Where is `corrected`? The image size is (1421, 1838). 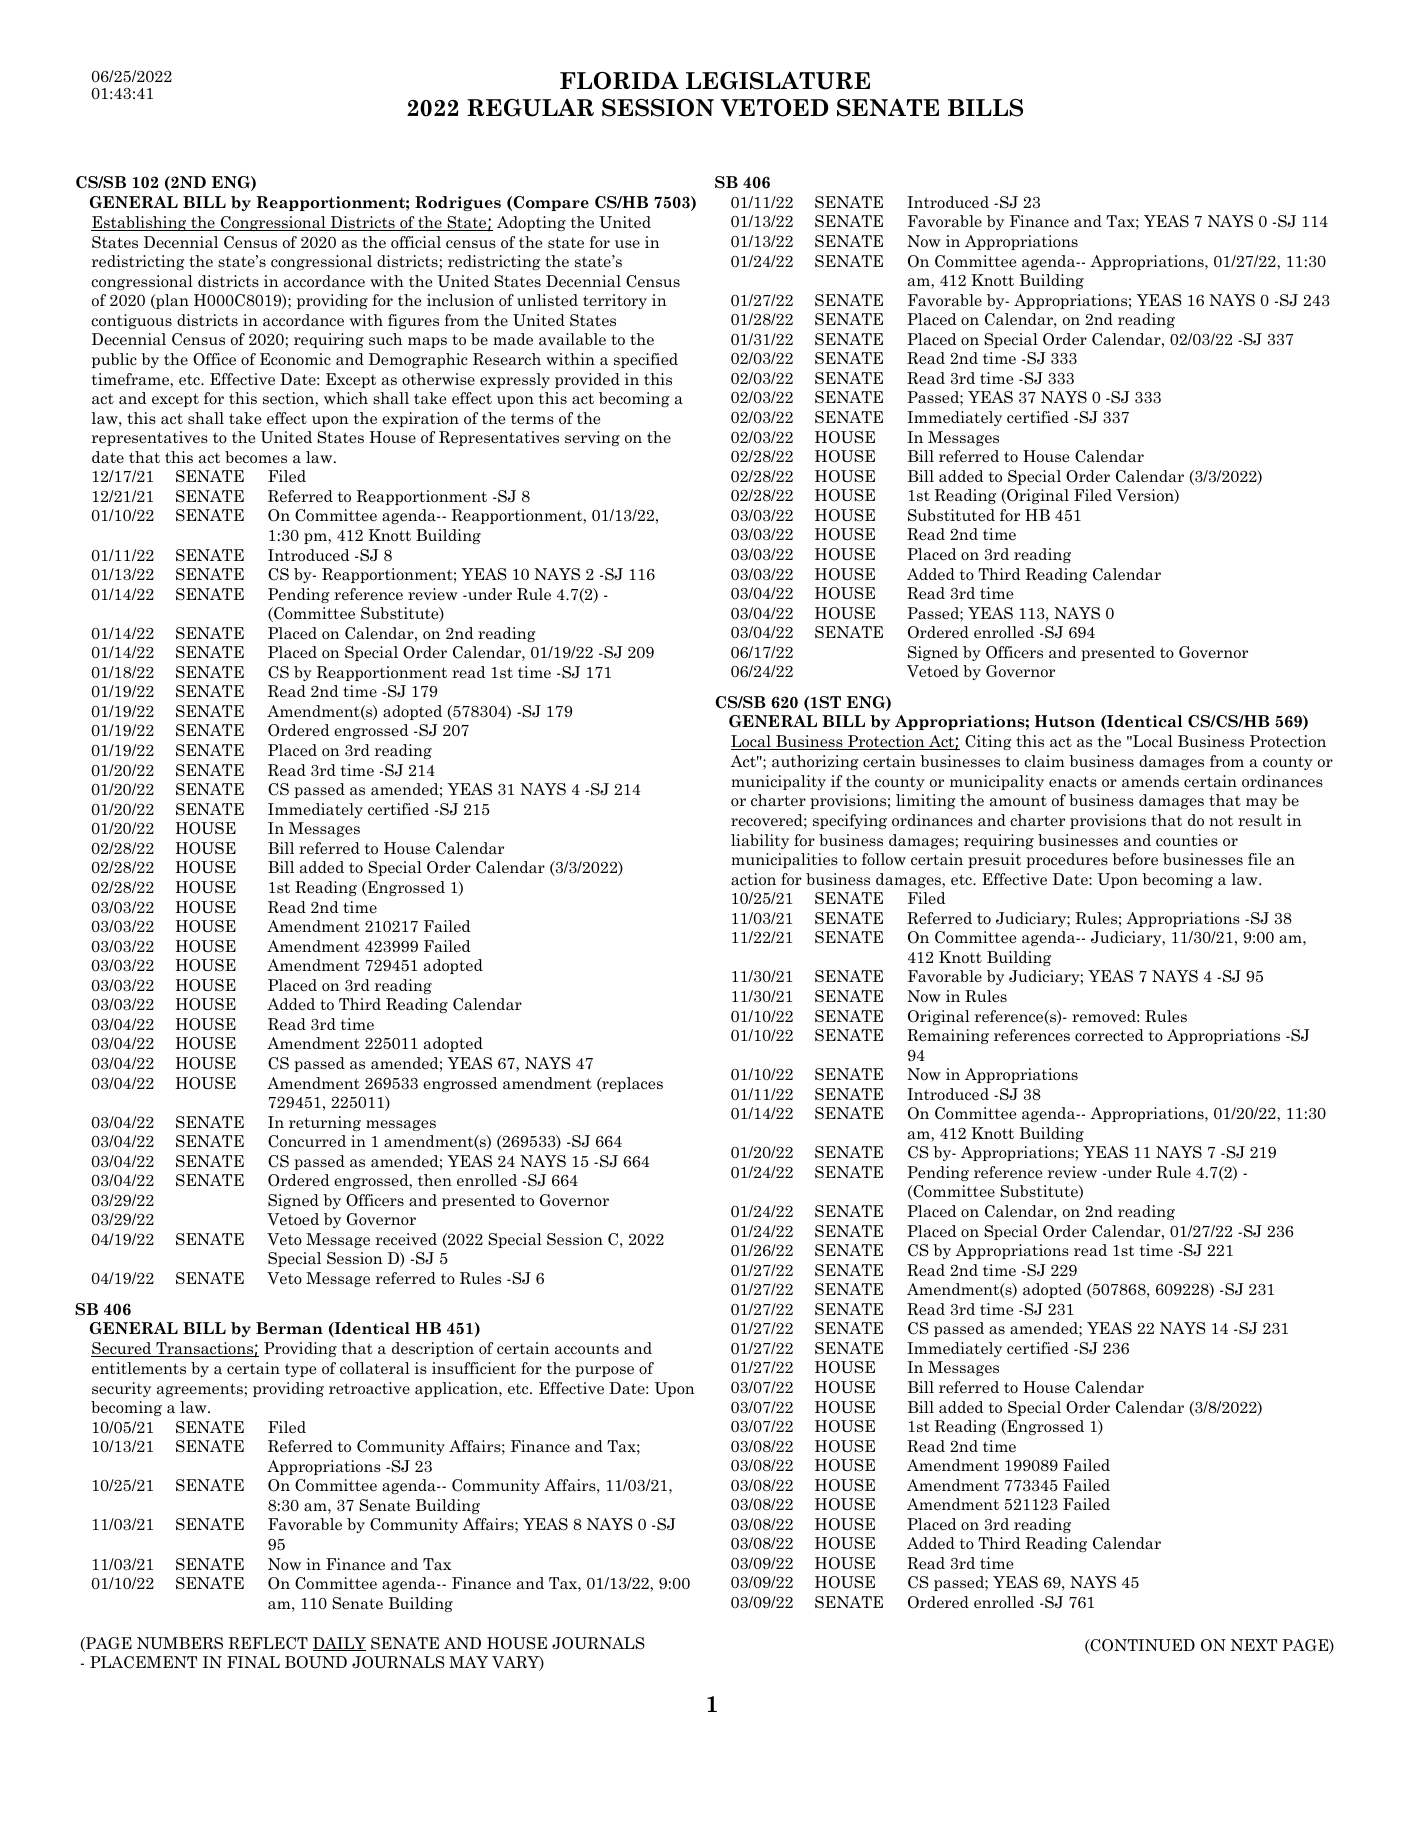 corrected is located at coordinates (1109, 1035).
